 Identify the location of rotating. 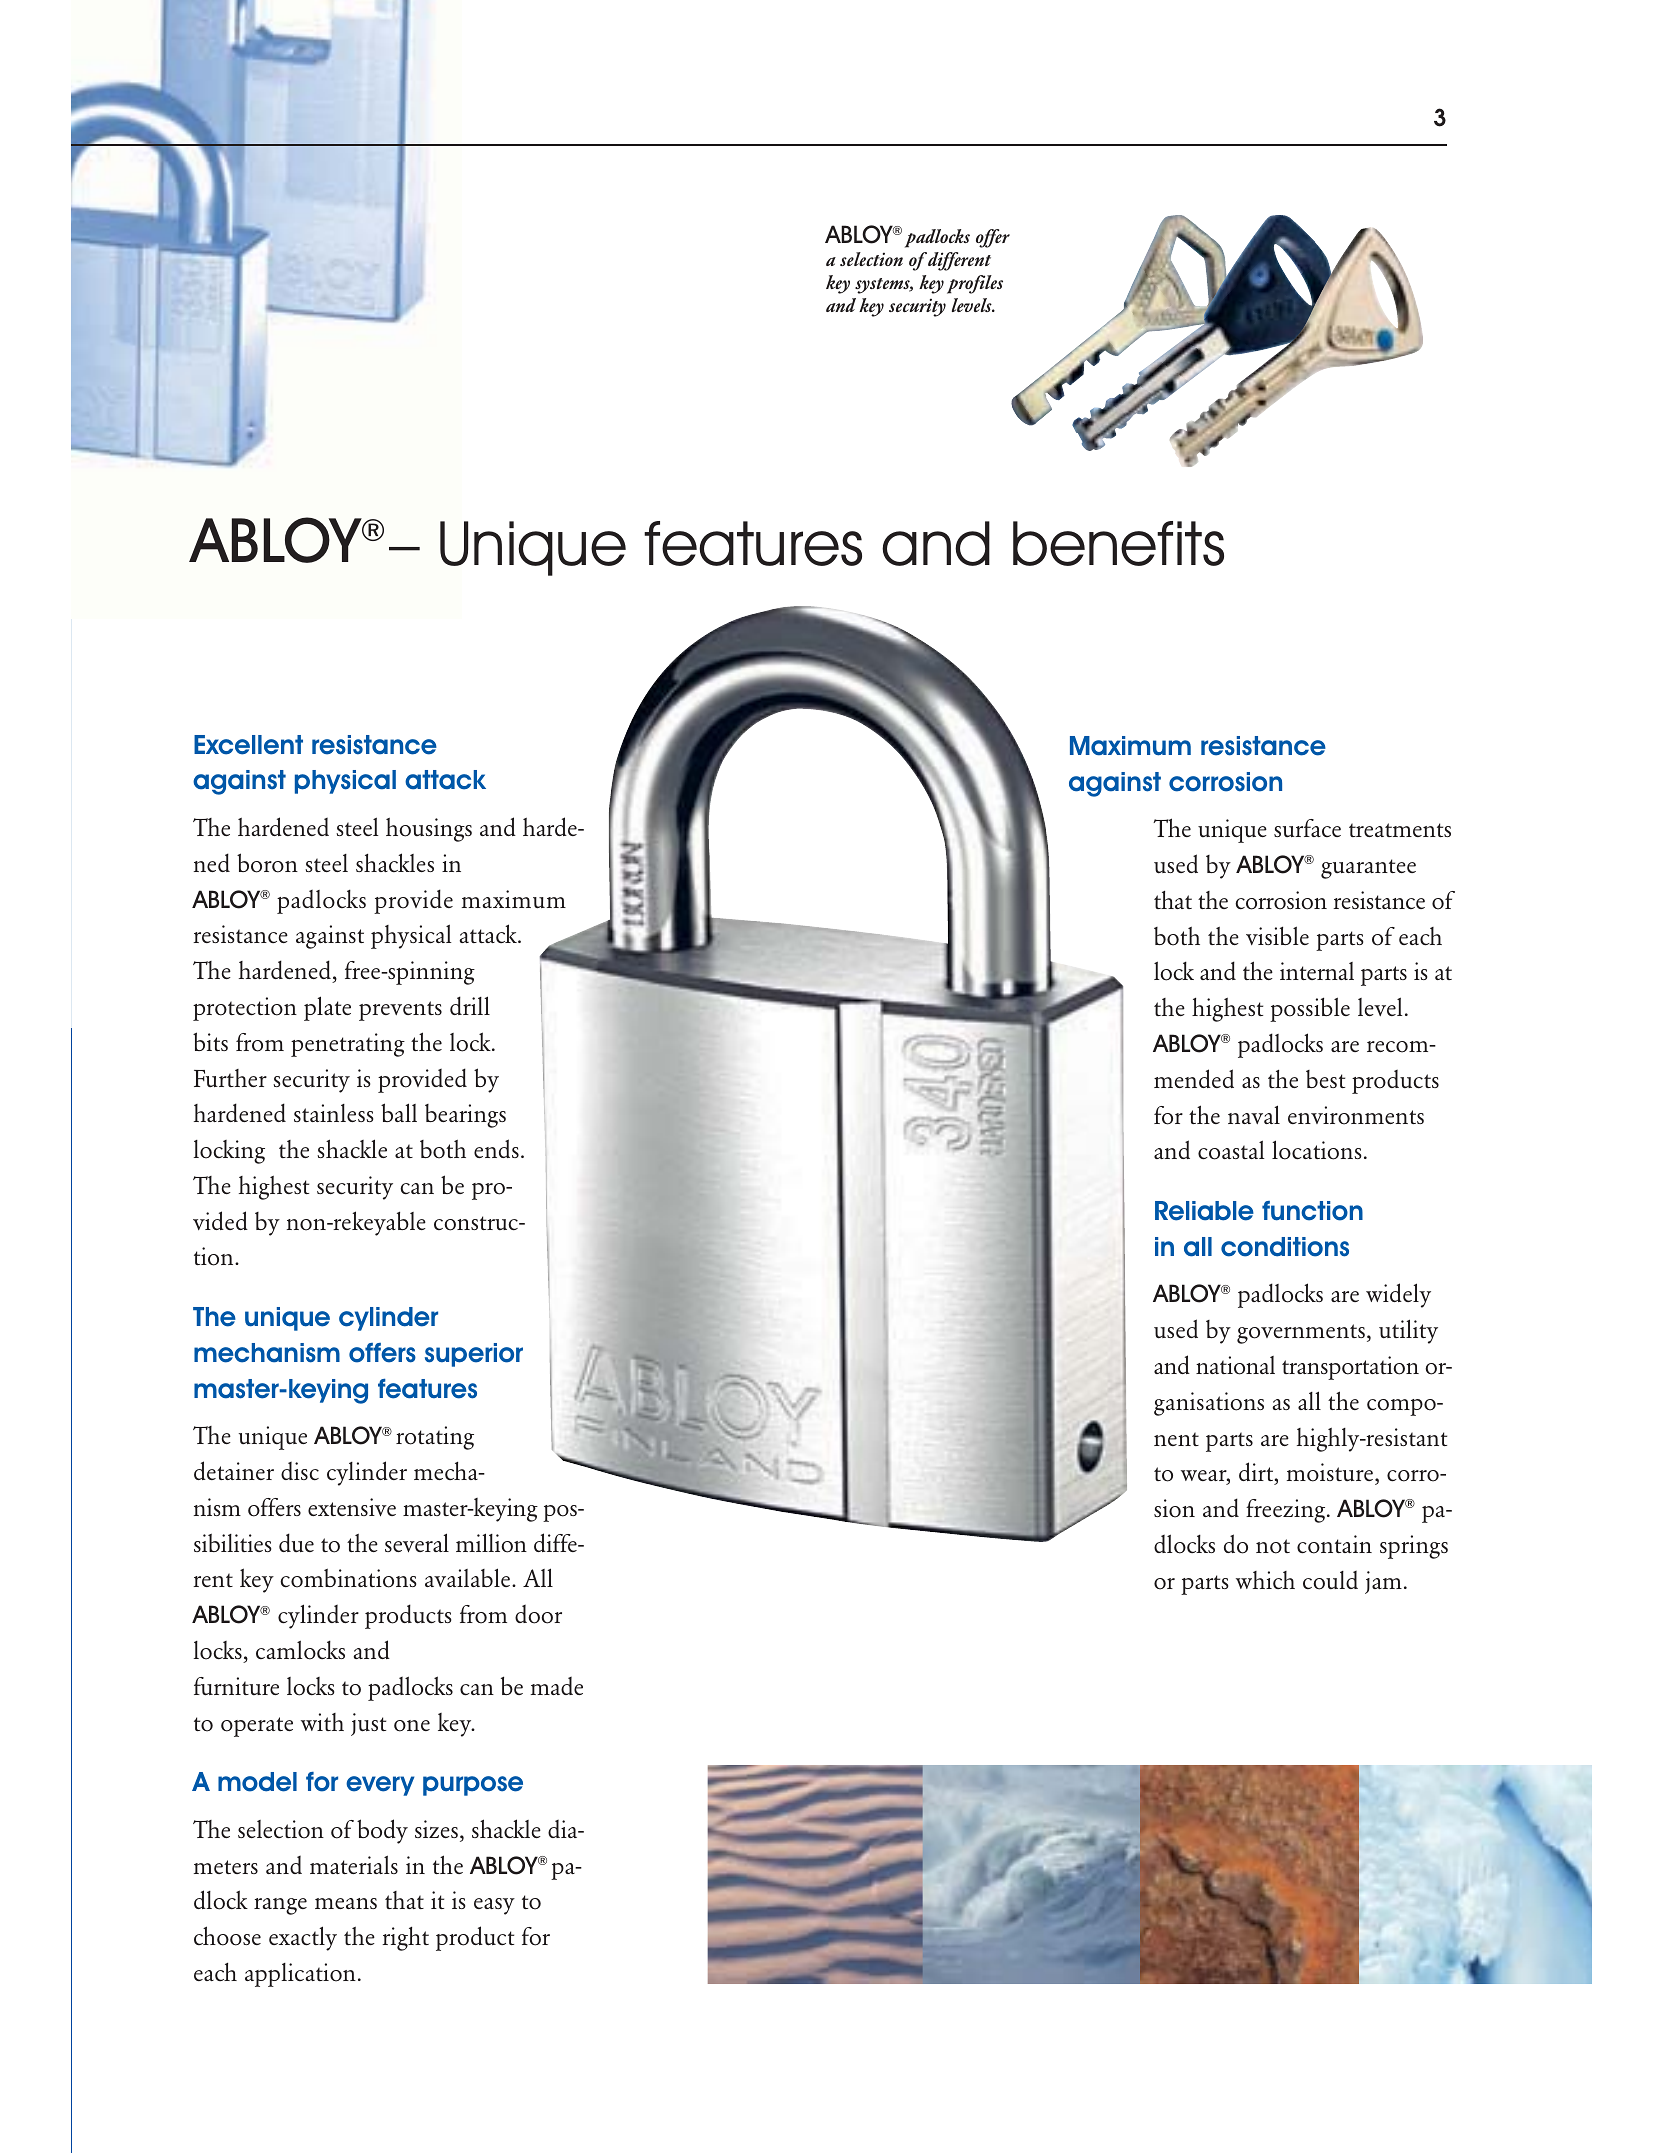
(435, 1438).
